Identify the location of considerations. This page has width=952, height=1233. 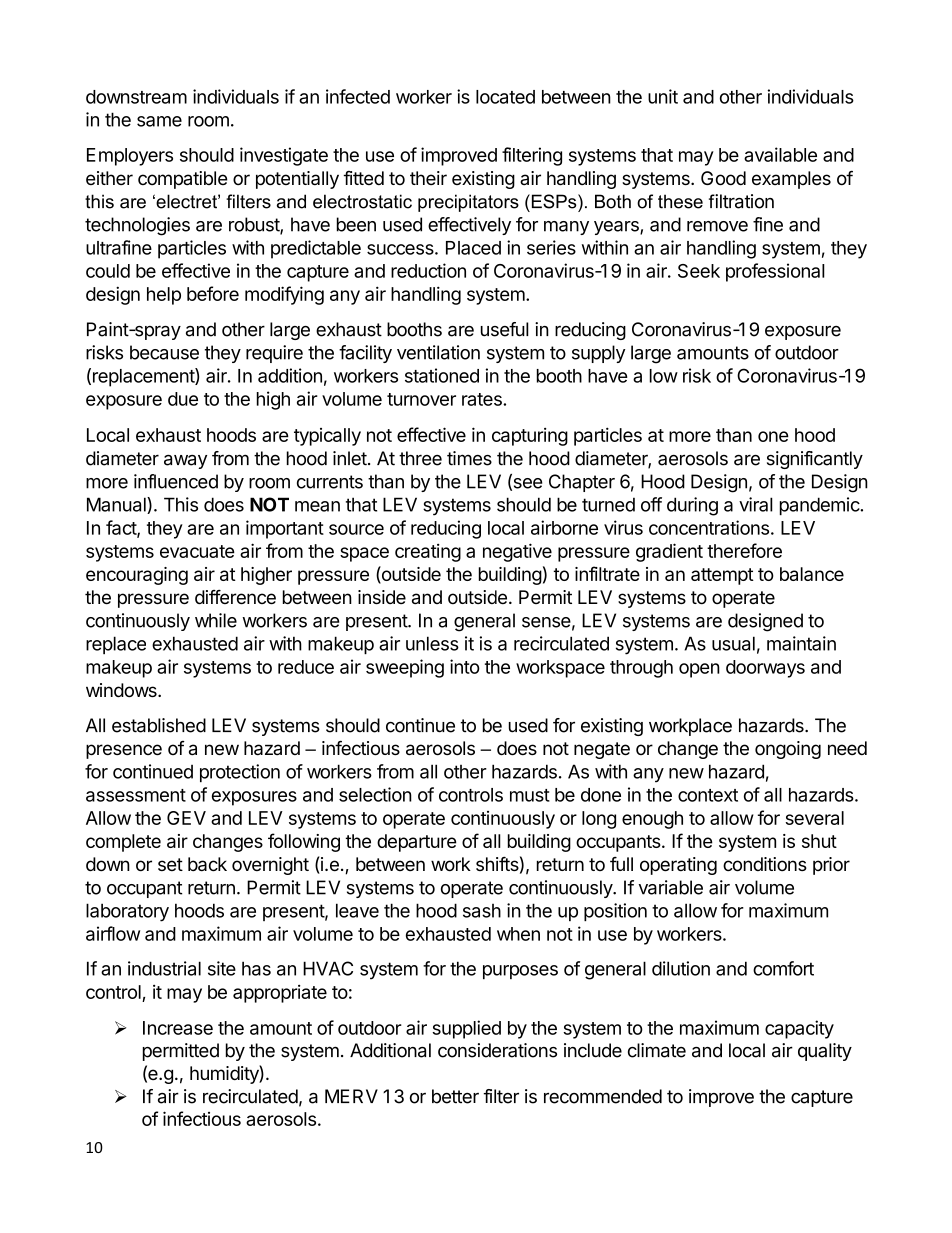
(497, 1050).
